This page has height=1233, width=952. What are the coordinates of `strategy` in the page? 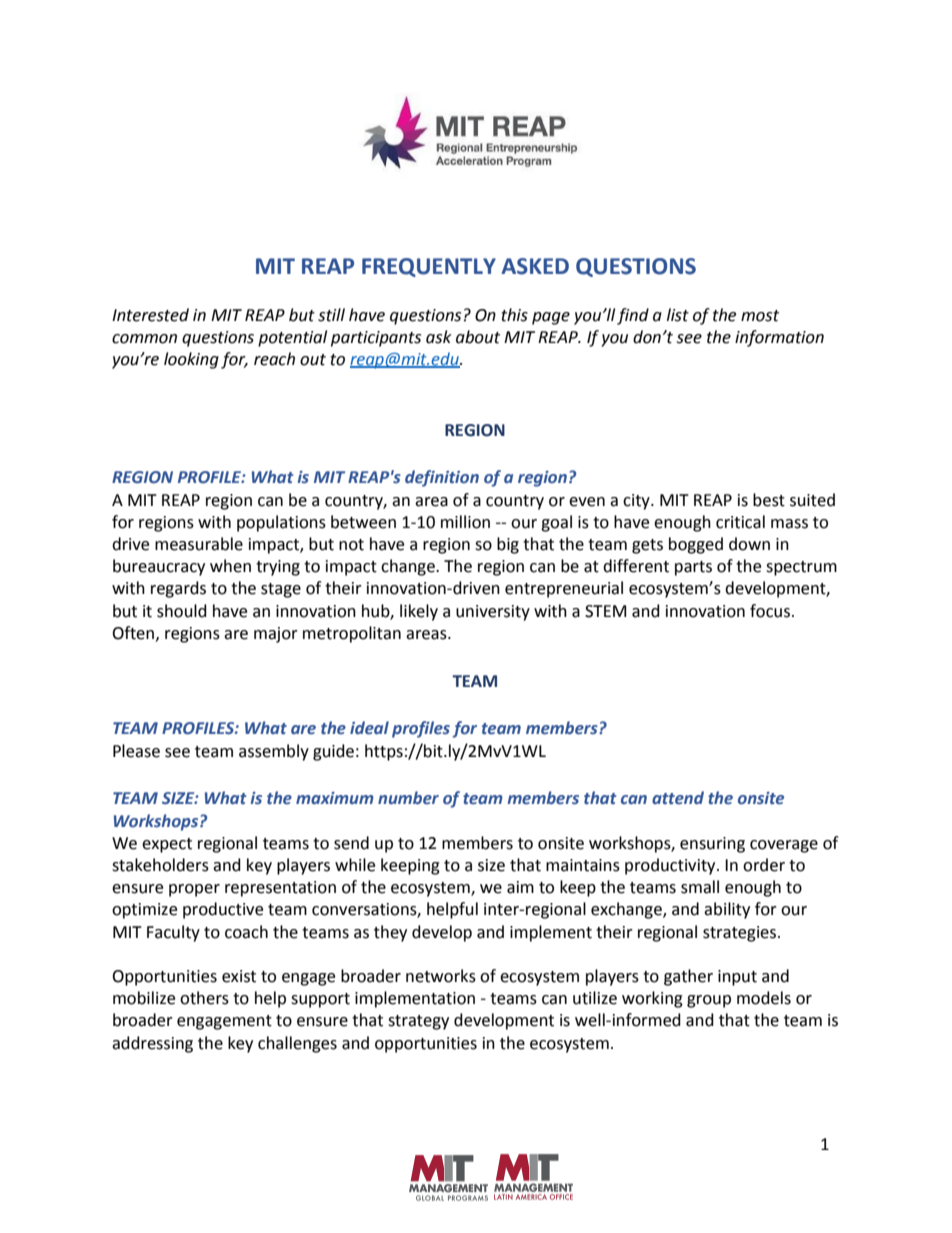 It's located at (418, 1022).
